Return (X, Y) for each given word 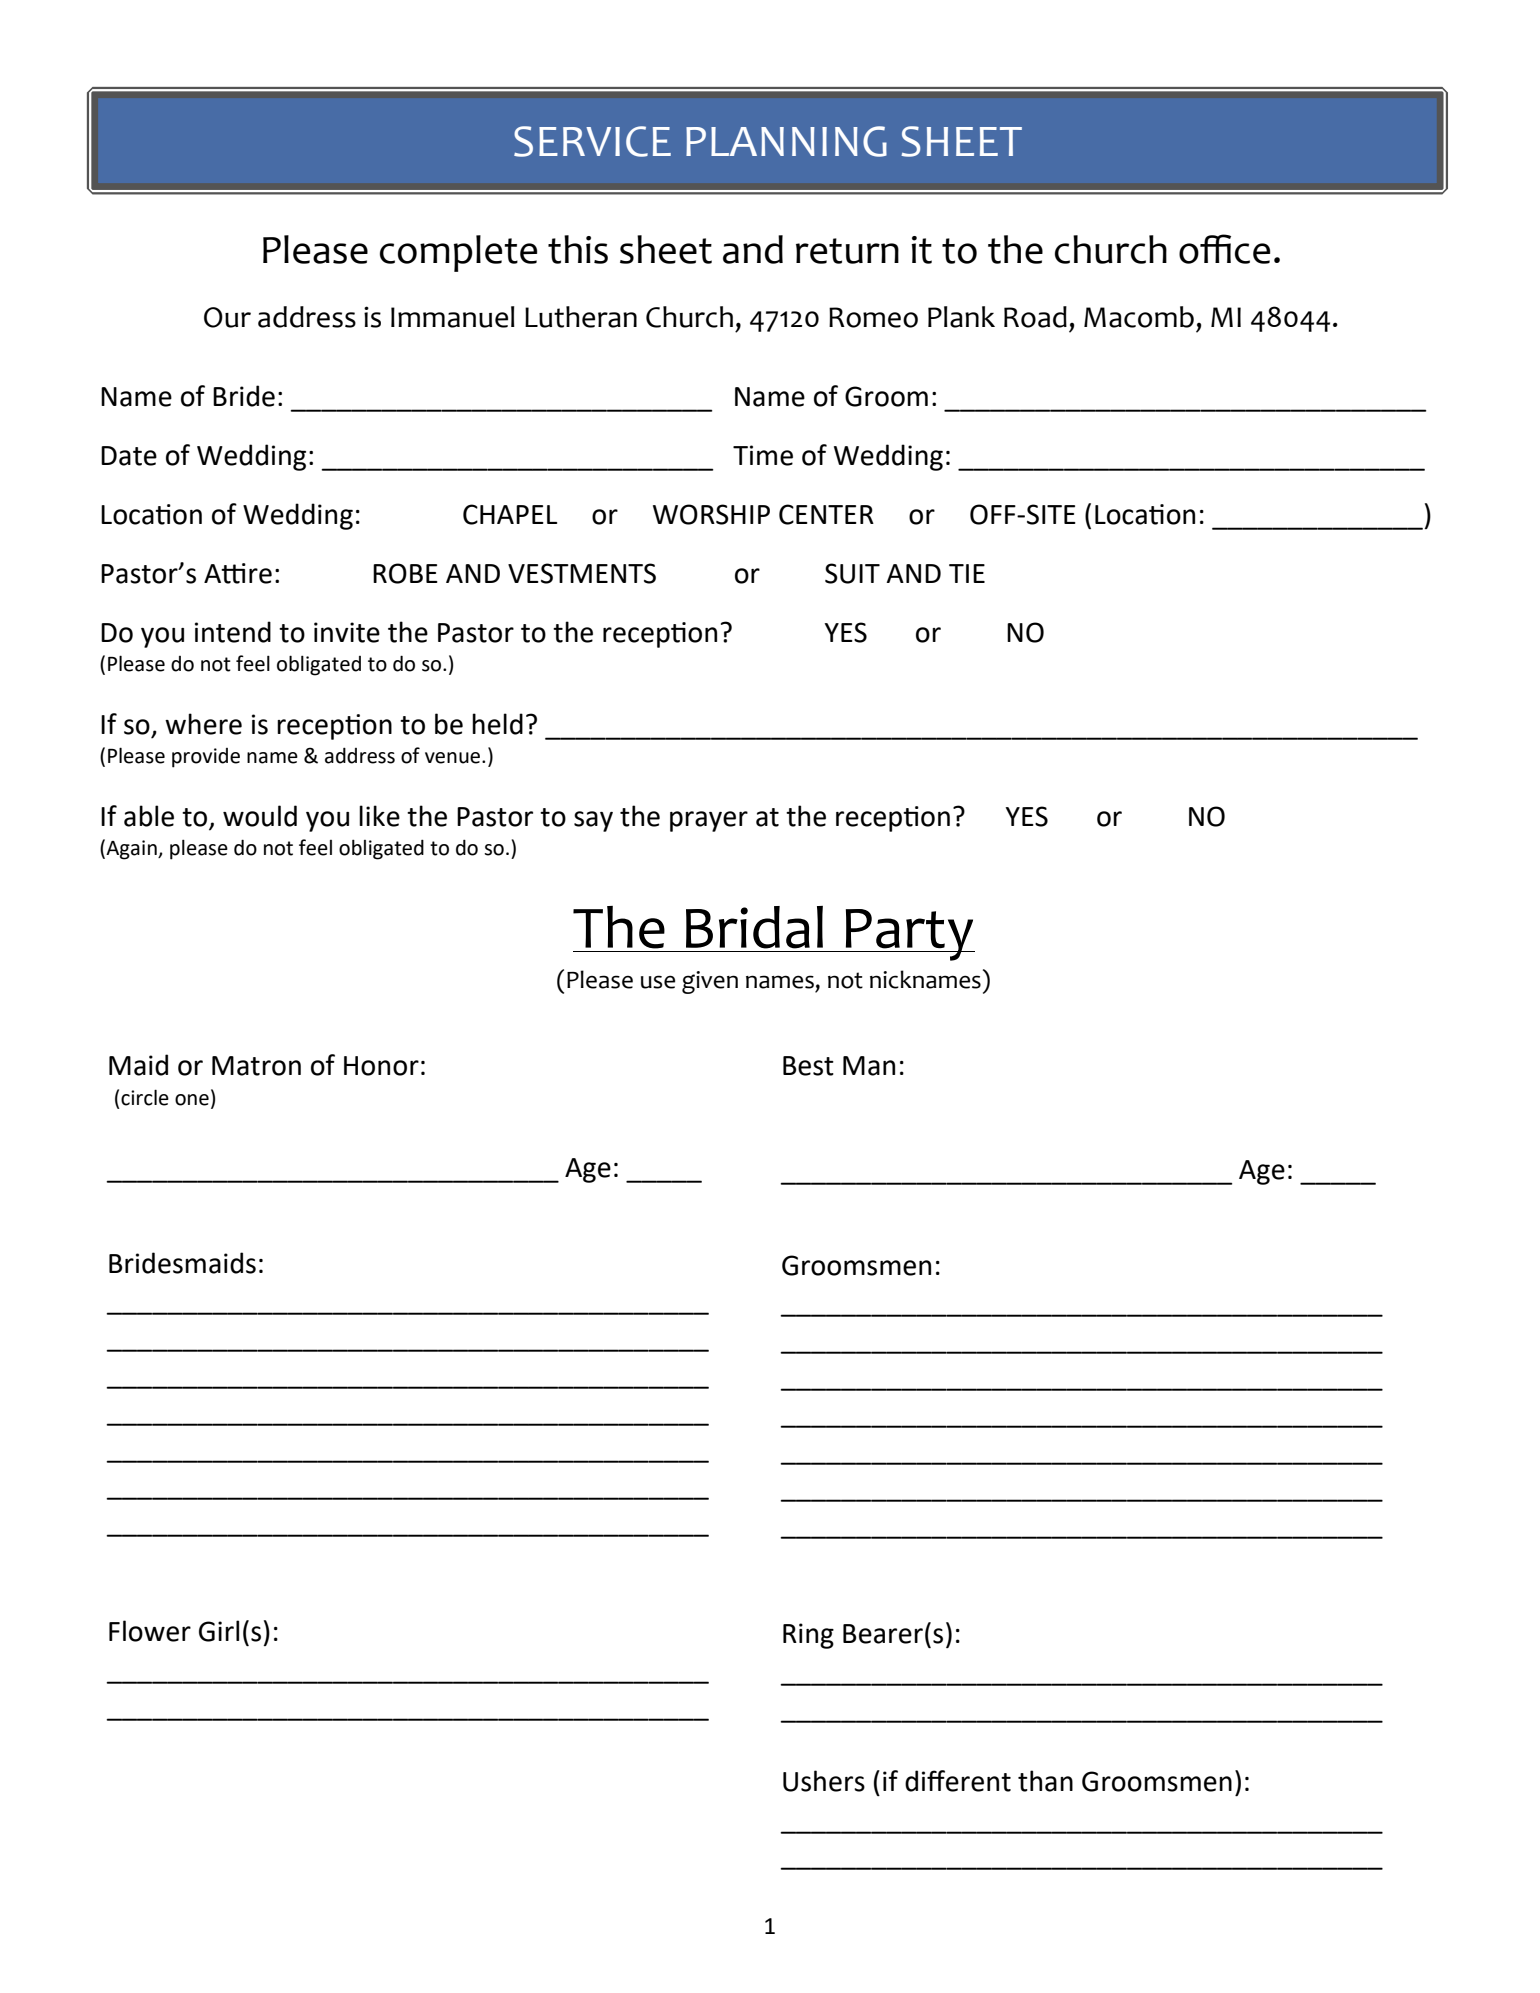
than (1045, 1781)
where (203, 724)
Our (227, 317)
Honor (381, 1066)
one (192, 1100)
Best (808, 1066)
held (497, 724)
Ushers (824, 1781)
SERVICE (592, 141)
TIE (967, 573)
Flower (150, 1631)
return (847, 251)
